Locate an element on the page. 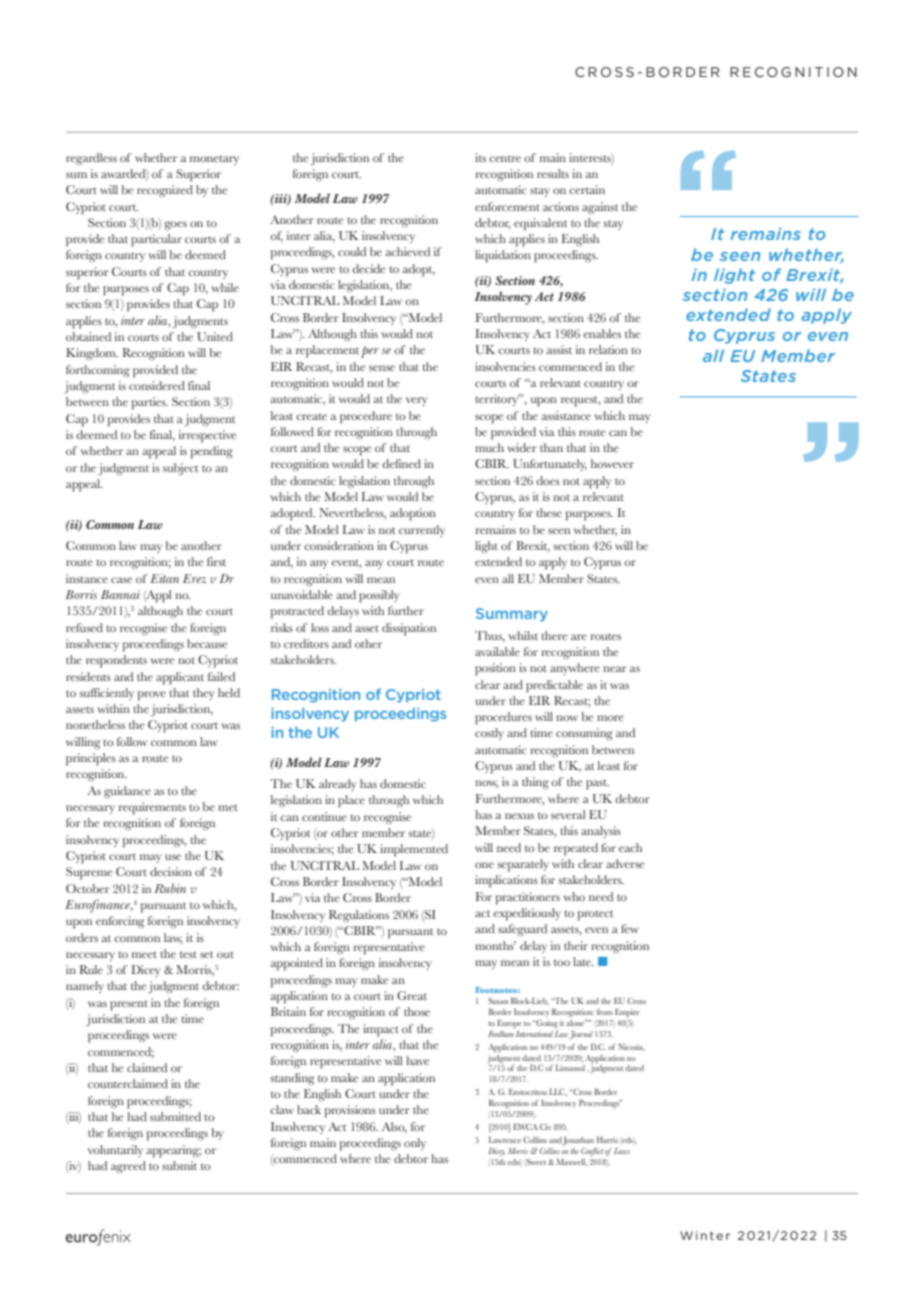 The height and width of the page is (1308, 924). parties is located at coordinates (150, 403).
